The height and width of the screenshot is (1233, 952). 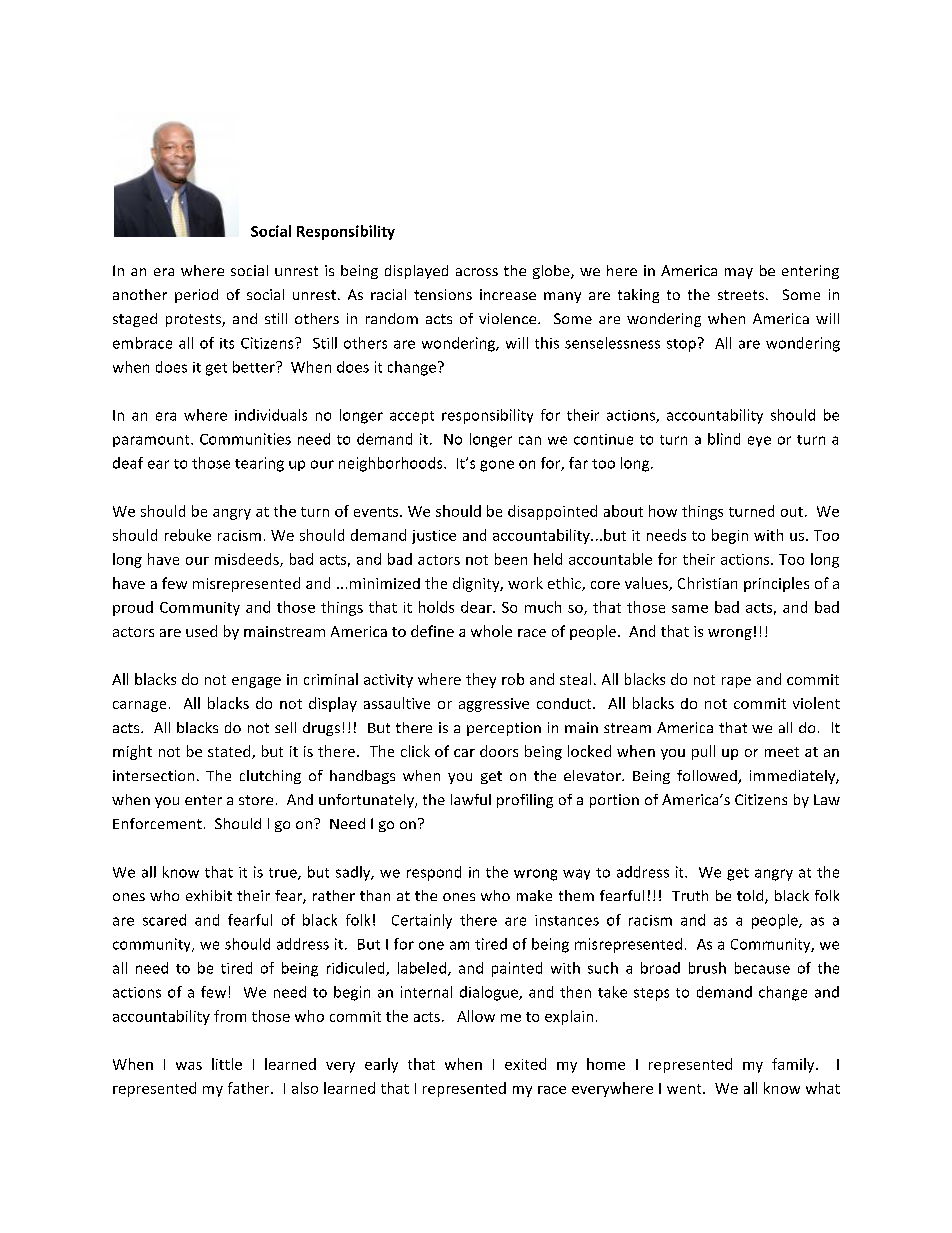 I want to click on tensions, so click(x=443, y=294).
